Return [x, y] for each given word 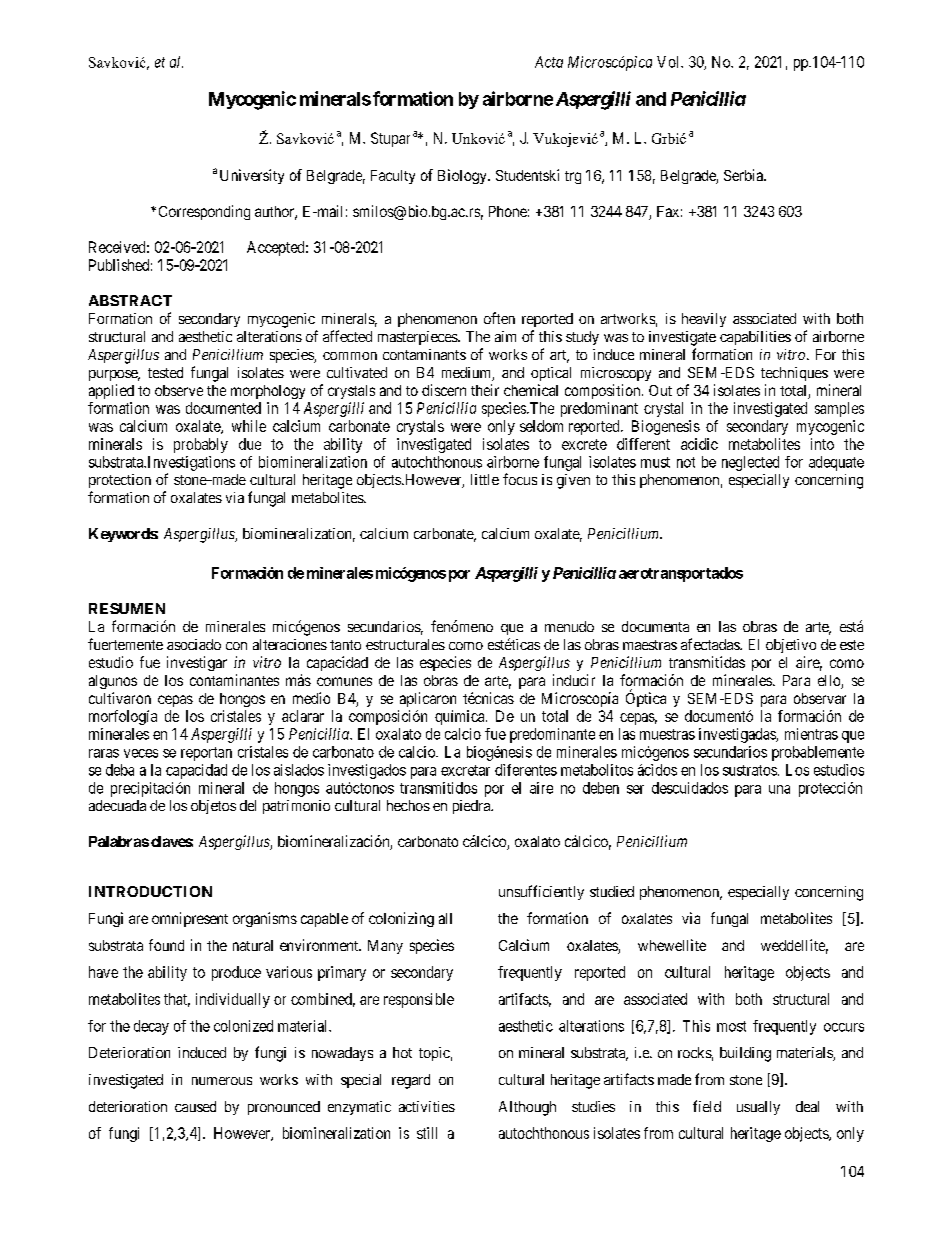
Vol [669, 62]
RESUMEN [127, 608]
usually [758, 1108]
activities [427, 1106]
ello [830, 682]
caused [195, 1106]
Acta [549, 62]
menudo [569, 626]
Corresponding [204, 212]
